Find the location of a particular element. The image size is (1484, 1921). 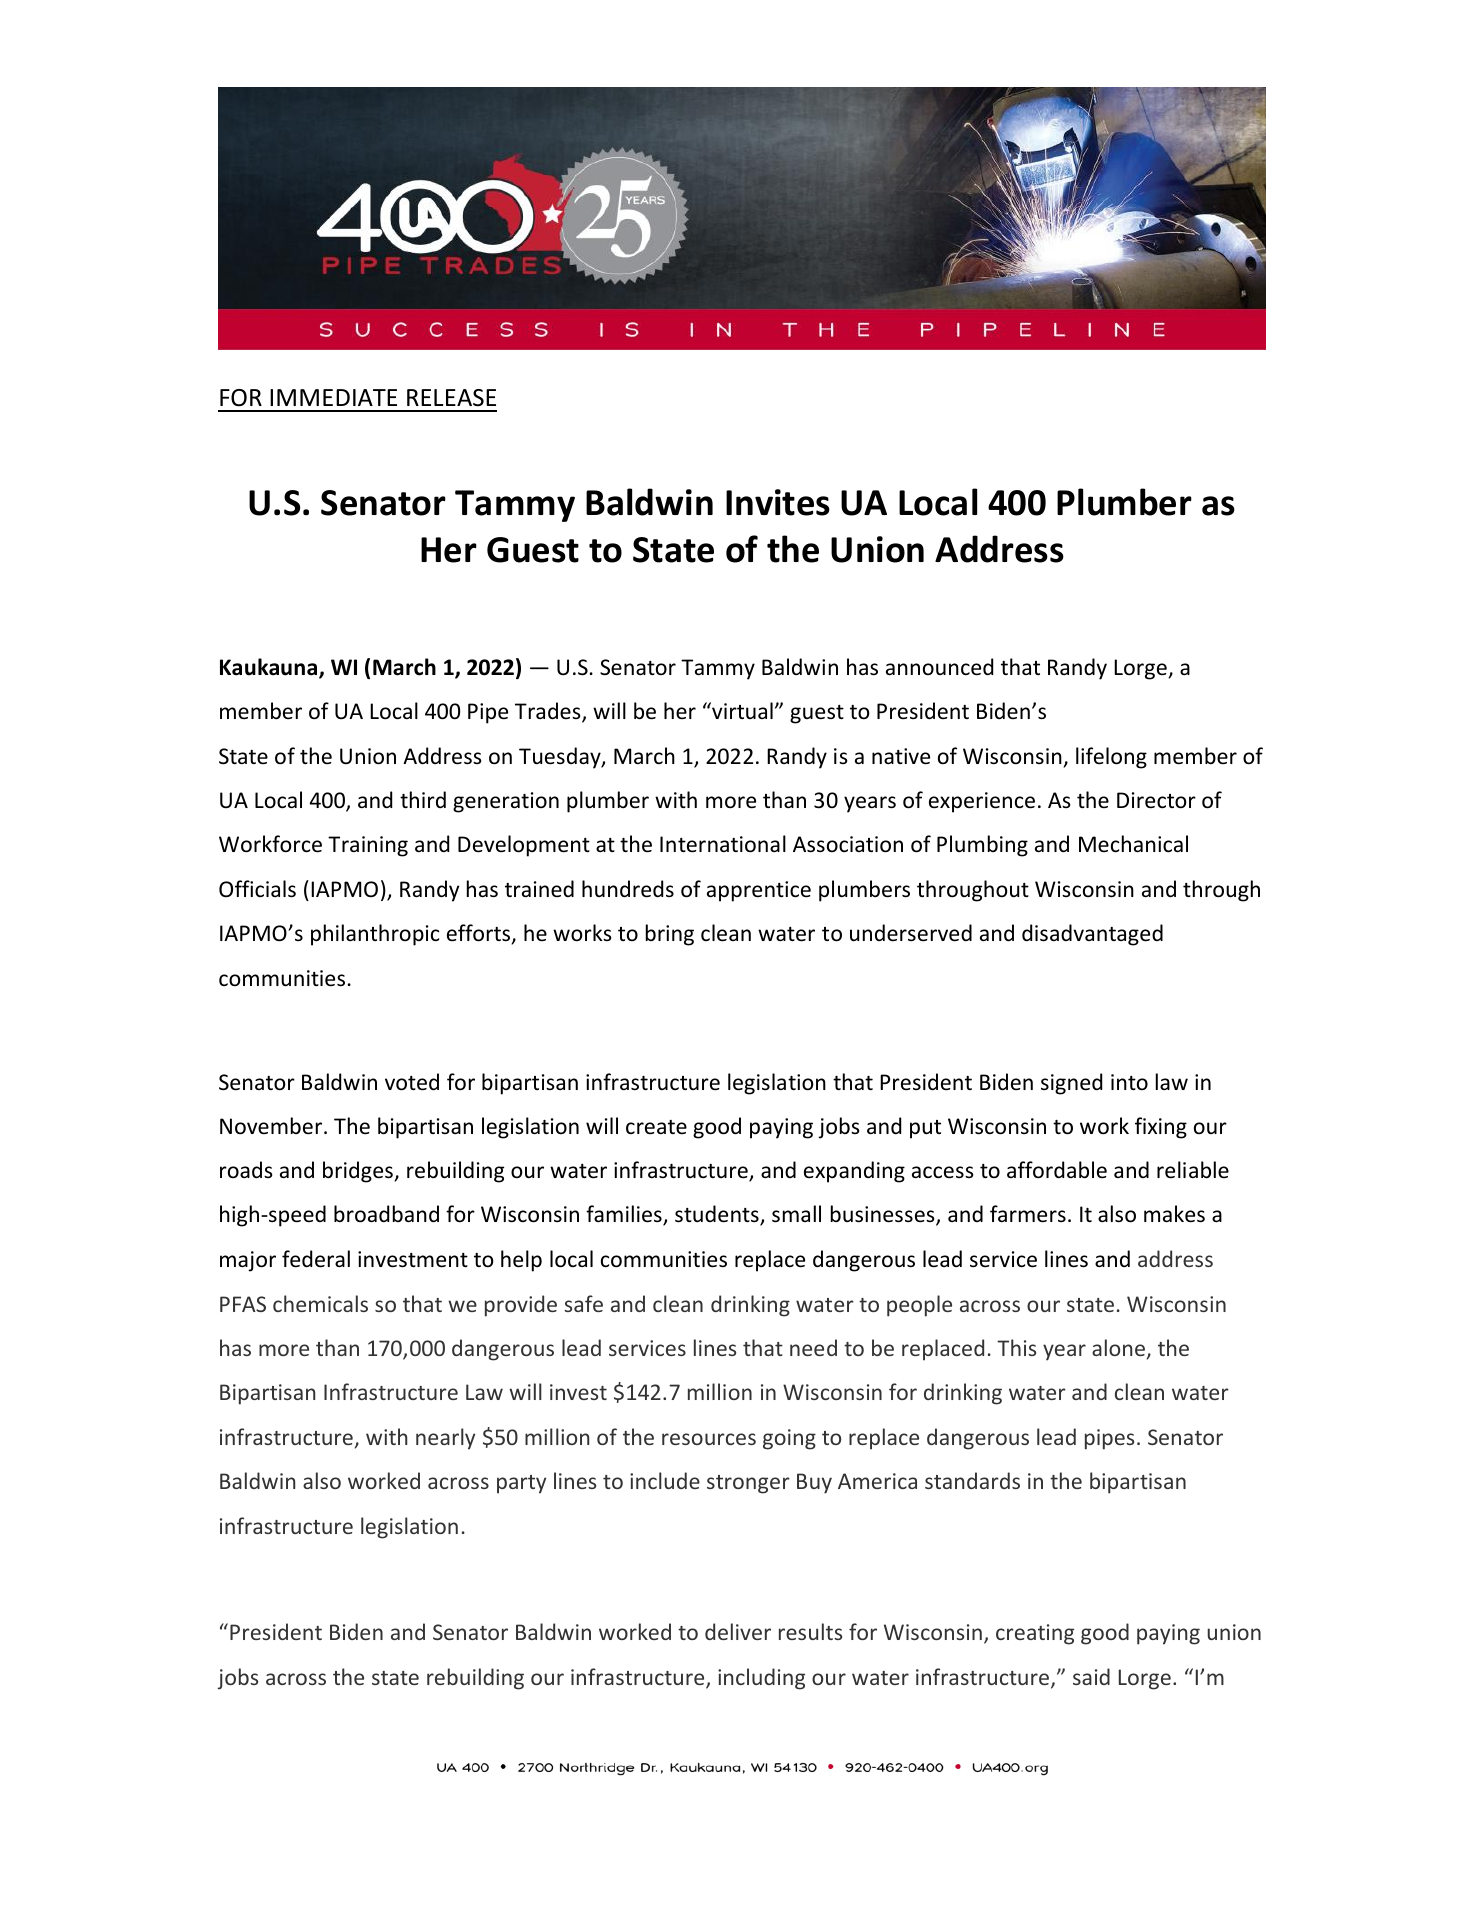

announced is located at coordinates (939, 667).
